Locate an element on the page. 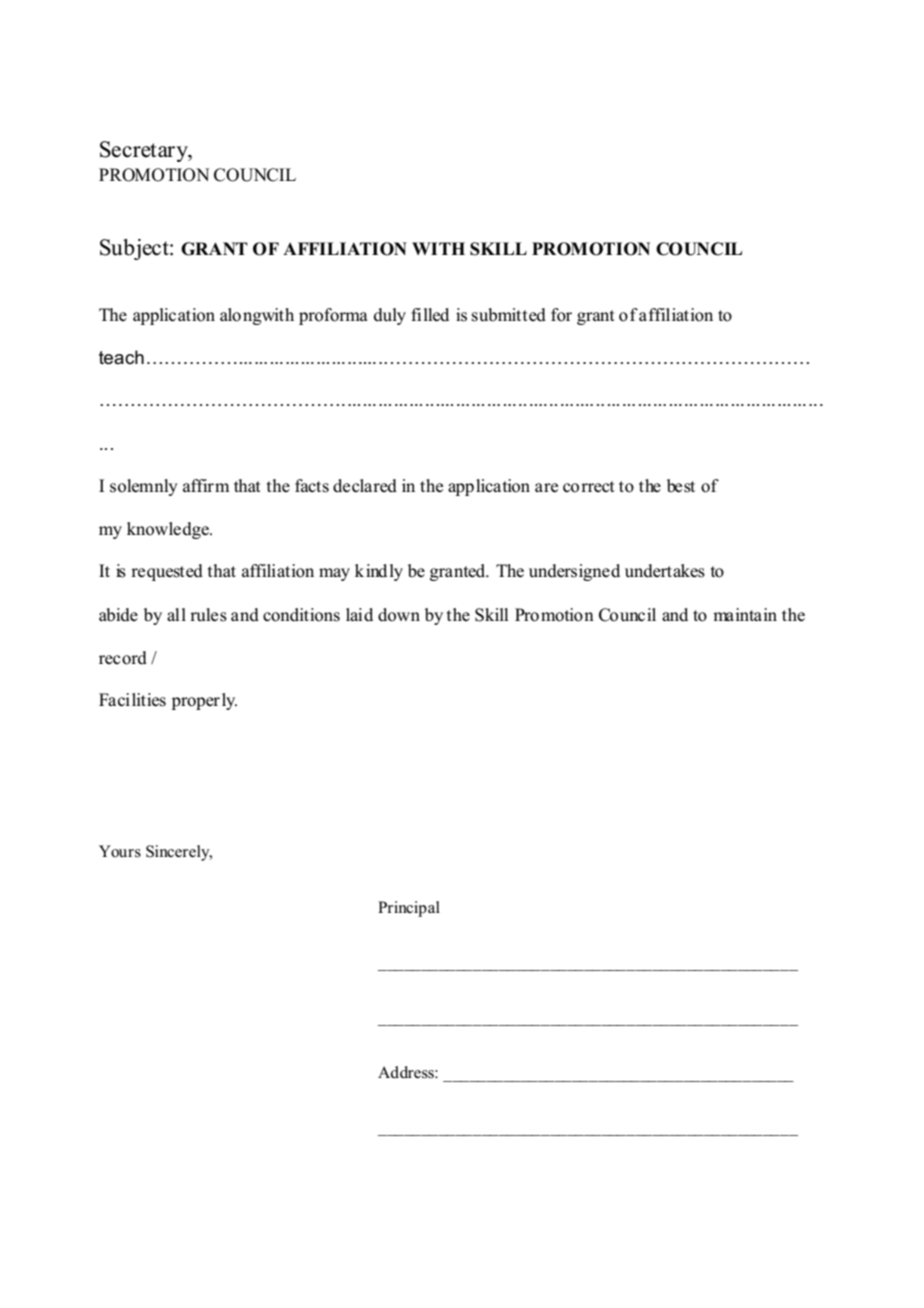  Yours is located at coordinates (120, 851).
